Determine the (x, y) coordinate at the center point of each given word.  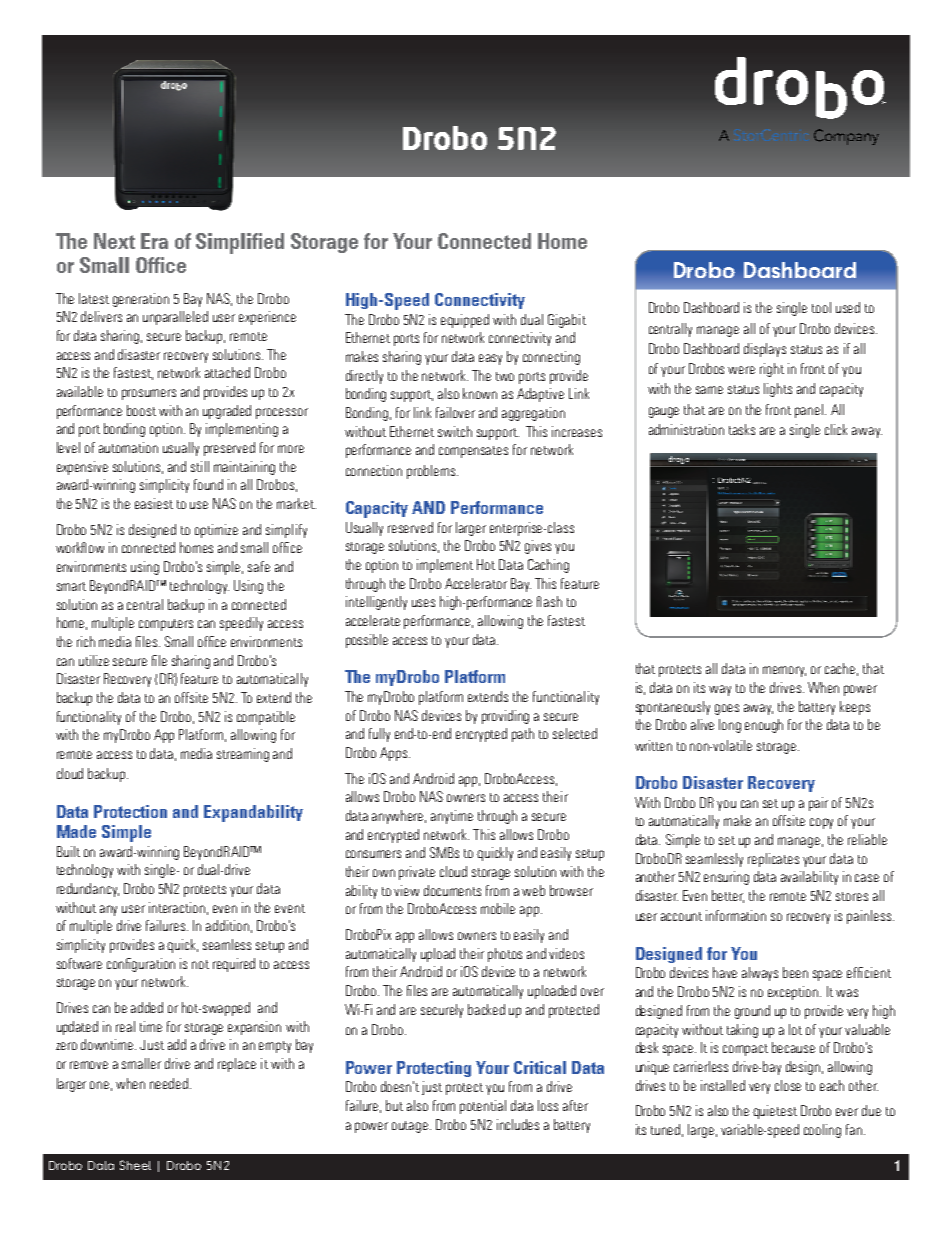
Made (76, 831)
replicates (773, 860)
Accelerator (476, 583)
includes (518, 1124)
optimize (216, 531)
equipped (465, 321)
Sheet (135, 1165)
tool (821, 307)
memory (784, 671)
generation (141, 300)
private (417, 873)
